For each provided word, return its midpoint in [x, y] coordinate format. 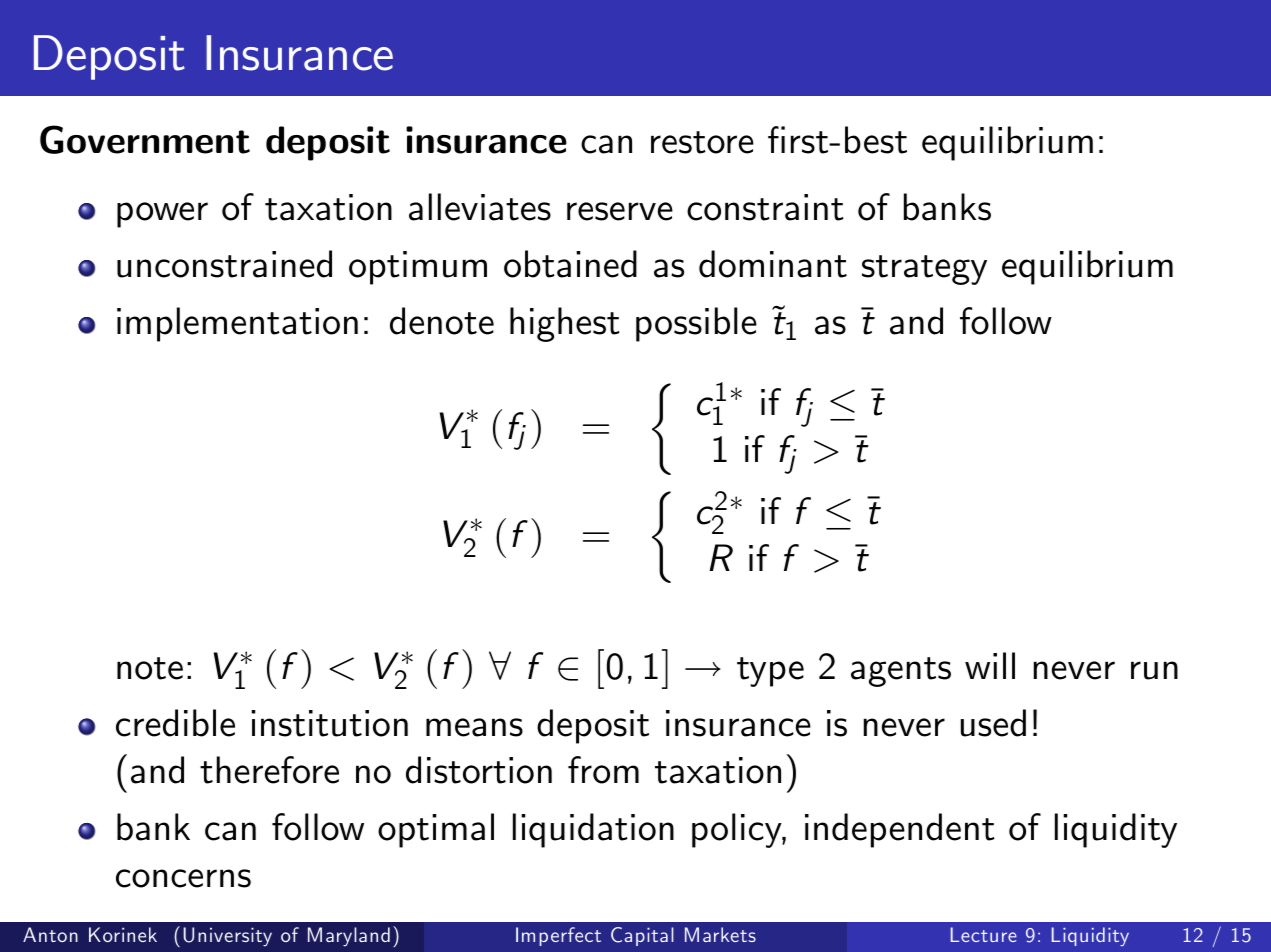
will [990, 665]
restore [702, 142]
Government [145, 139]
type [770, 672]
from [603, 770]
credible [175, 723]
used [993, 723]
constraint [765, 207]
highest [565, 324]
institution [329, 723]
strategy [924, 270]
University [227, 937]
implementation [237, 324]
